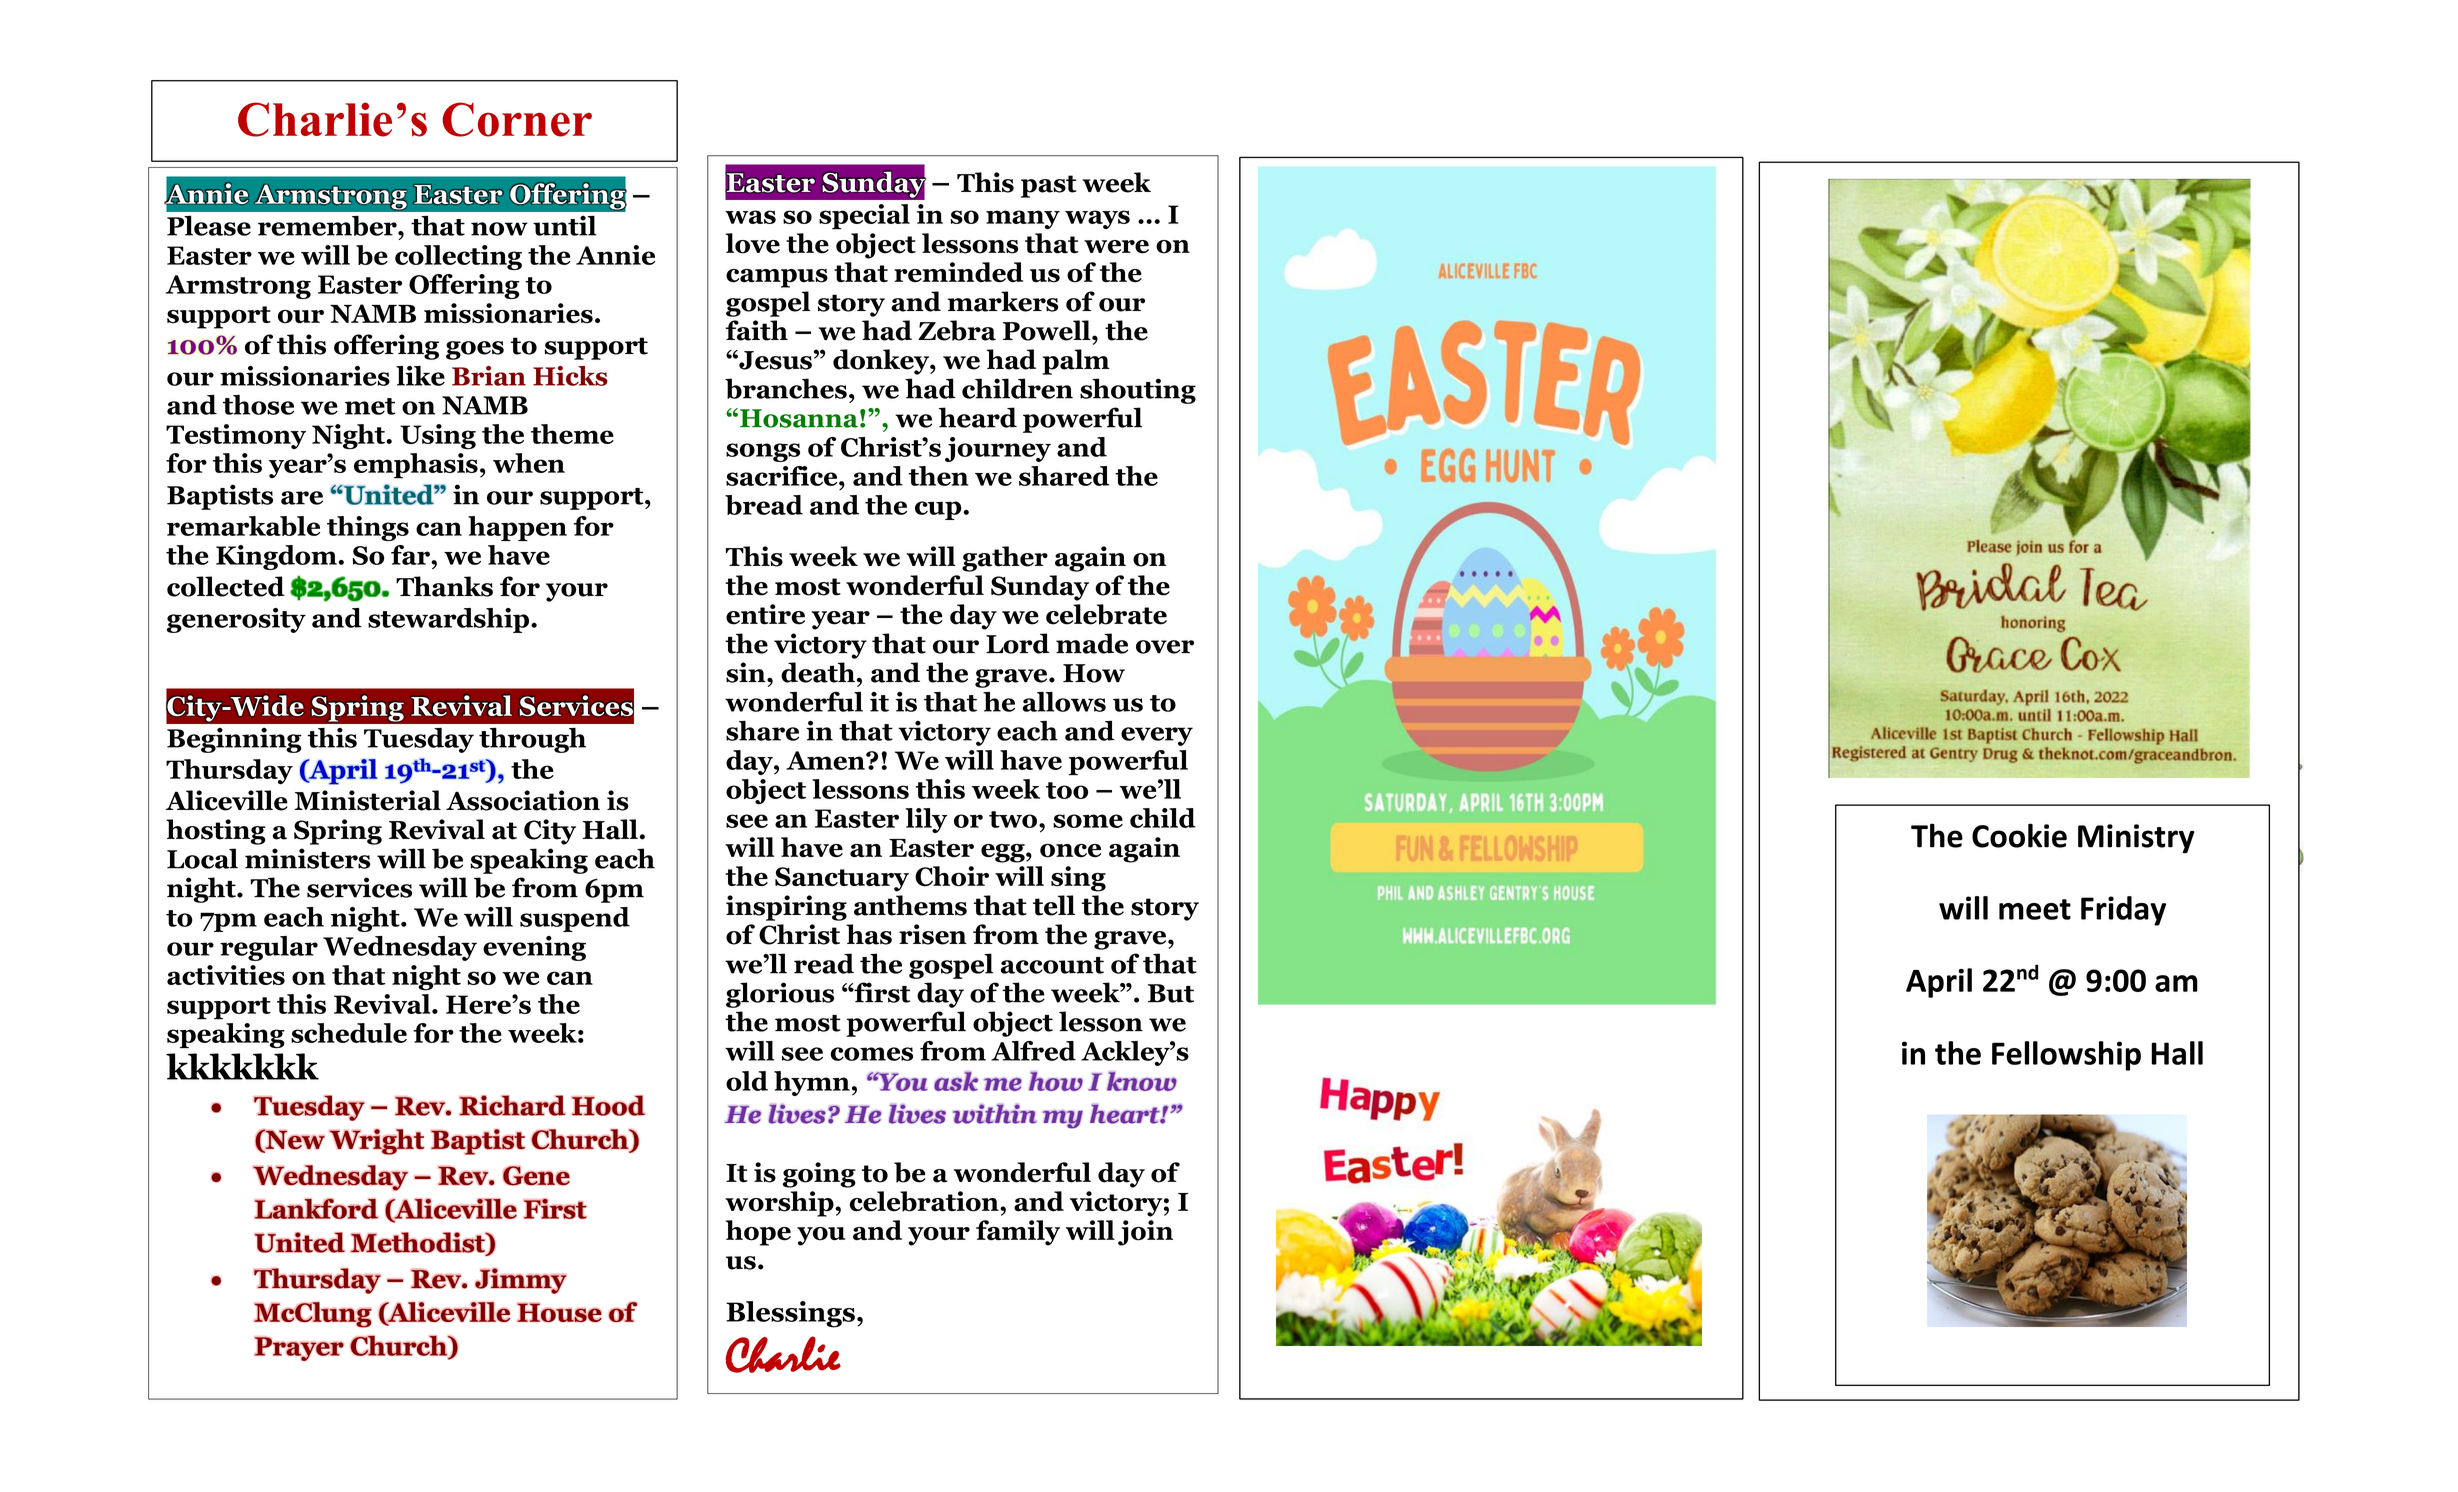 The height and width of the screenshot is (1492, 2458). I want to click on tell, so click(1054, 905).
